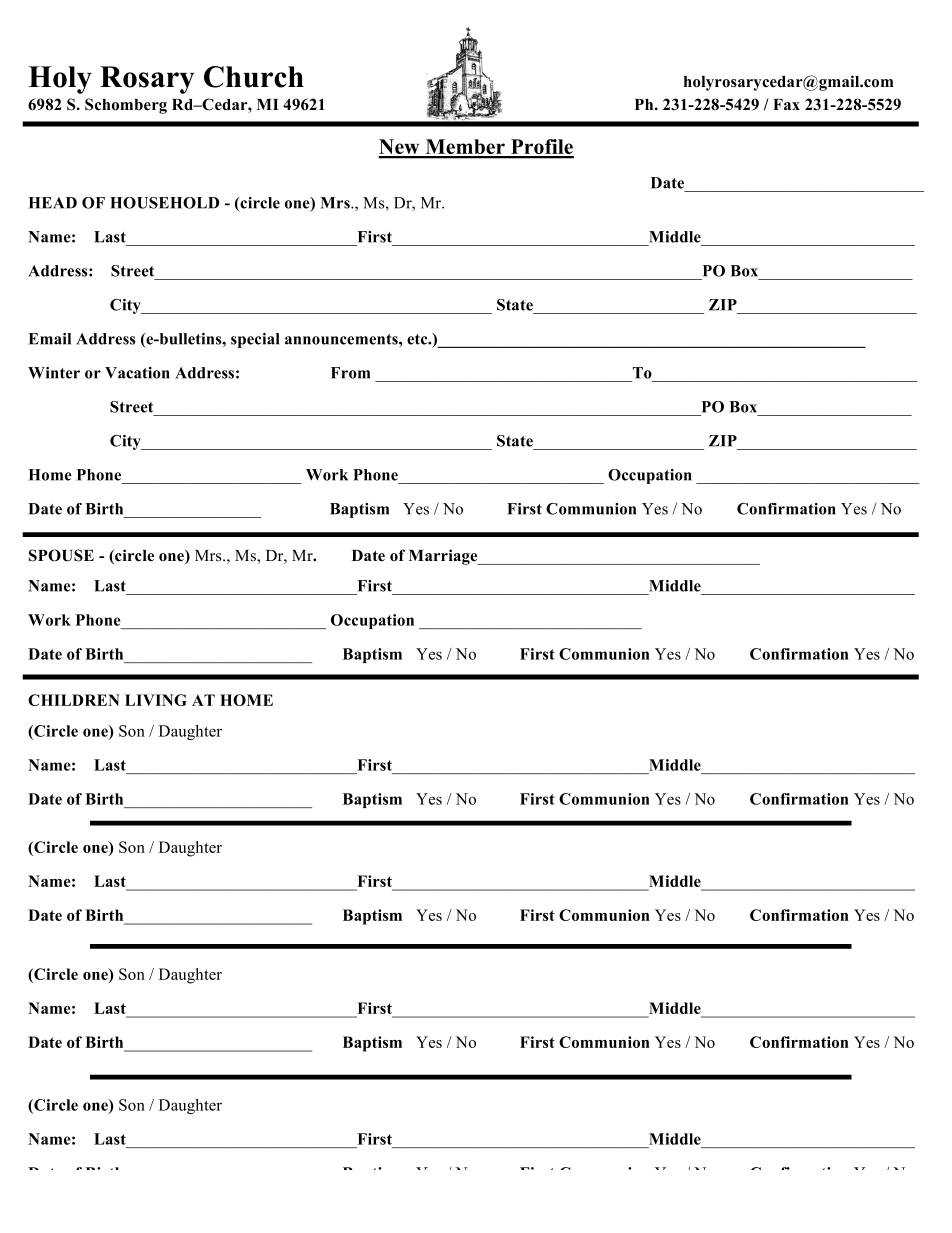 The image size is (952, 1233). What do you see at coordinates (786, 104) in the image?
I see `Fax` at bounding box center [786, 104].
